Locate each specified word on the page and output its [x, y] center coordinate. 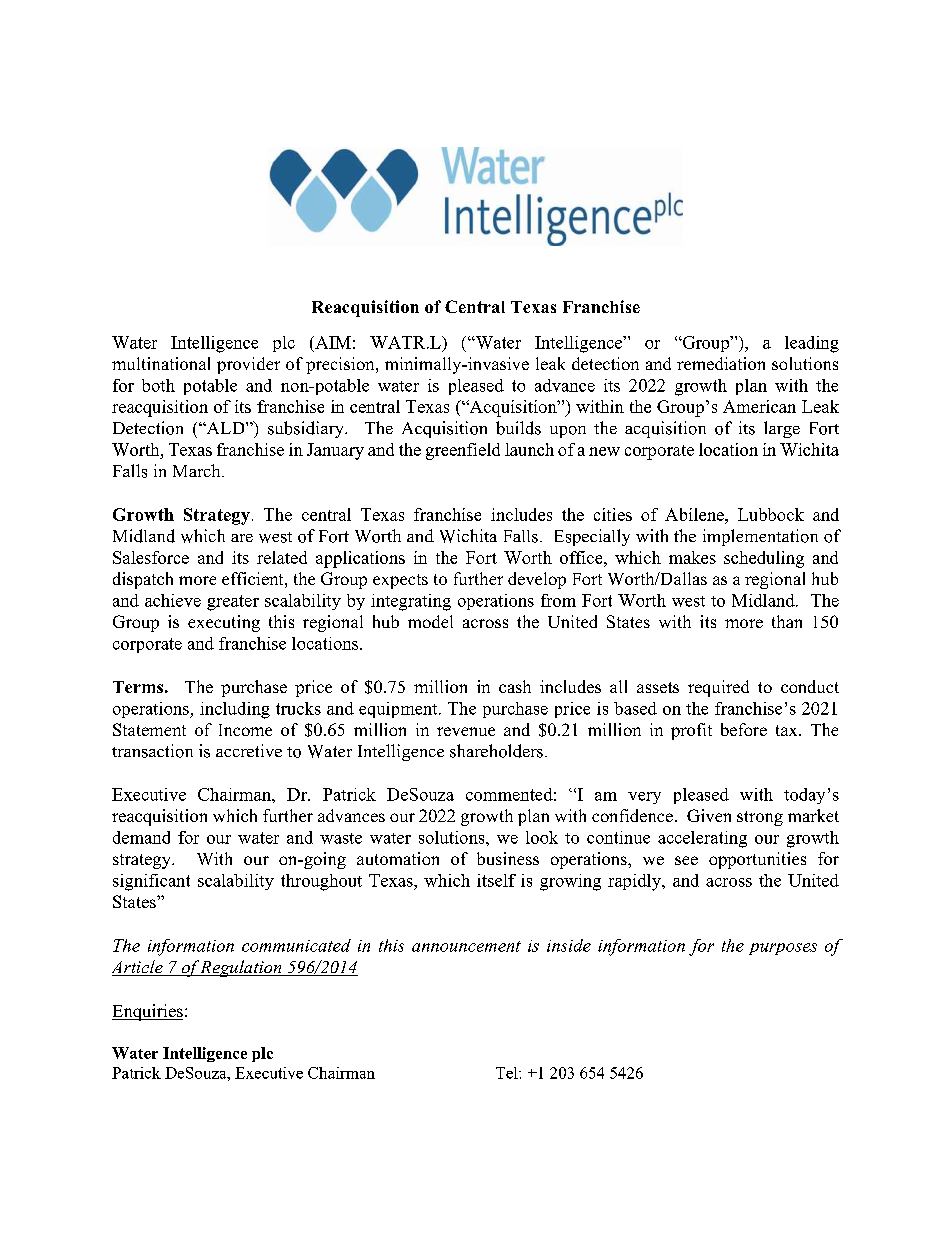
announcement [466, 946]
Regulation [241, 968]
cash [515, 686]
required [718, 688]
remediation [721, 363]
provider [248, 365]
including [235, 710]
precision [341, 365]
